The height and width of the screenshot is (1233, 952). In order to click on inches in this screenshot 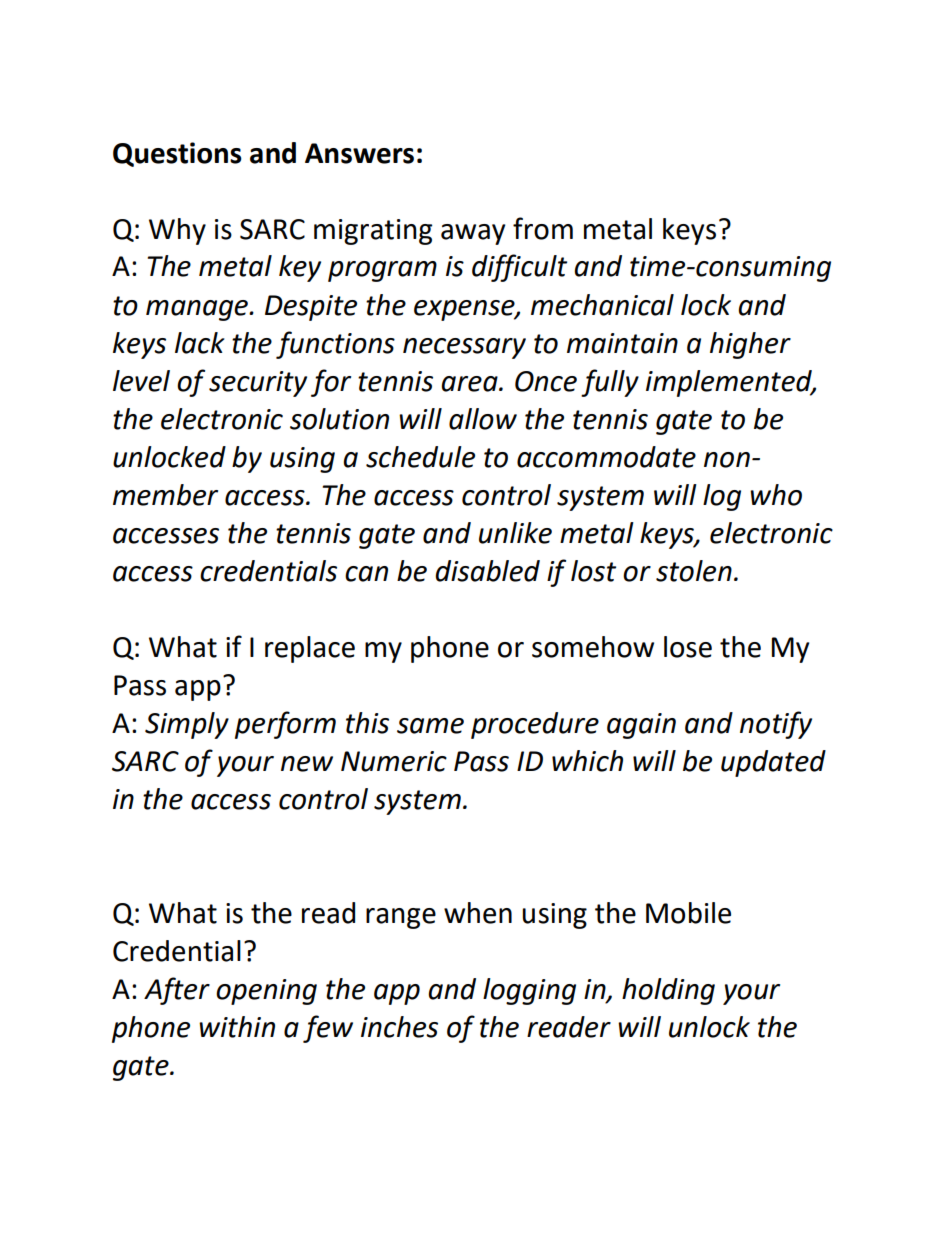, I will do `click(399, 1027)`.
